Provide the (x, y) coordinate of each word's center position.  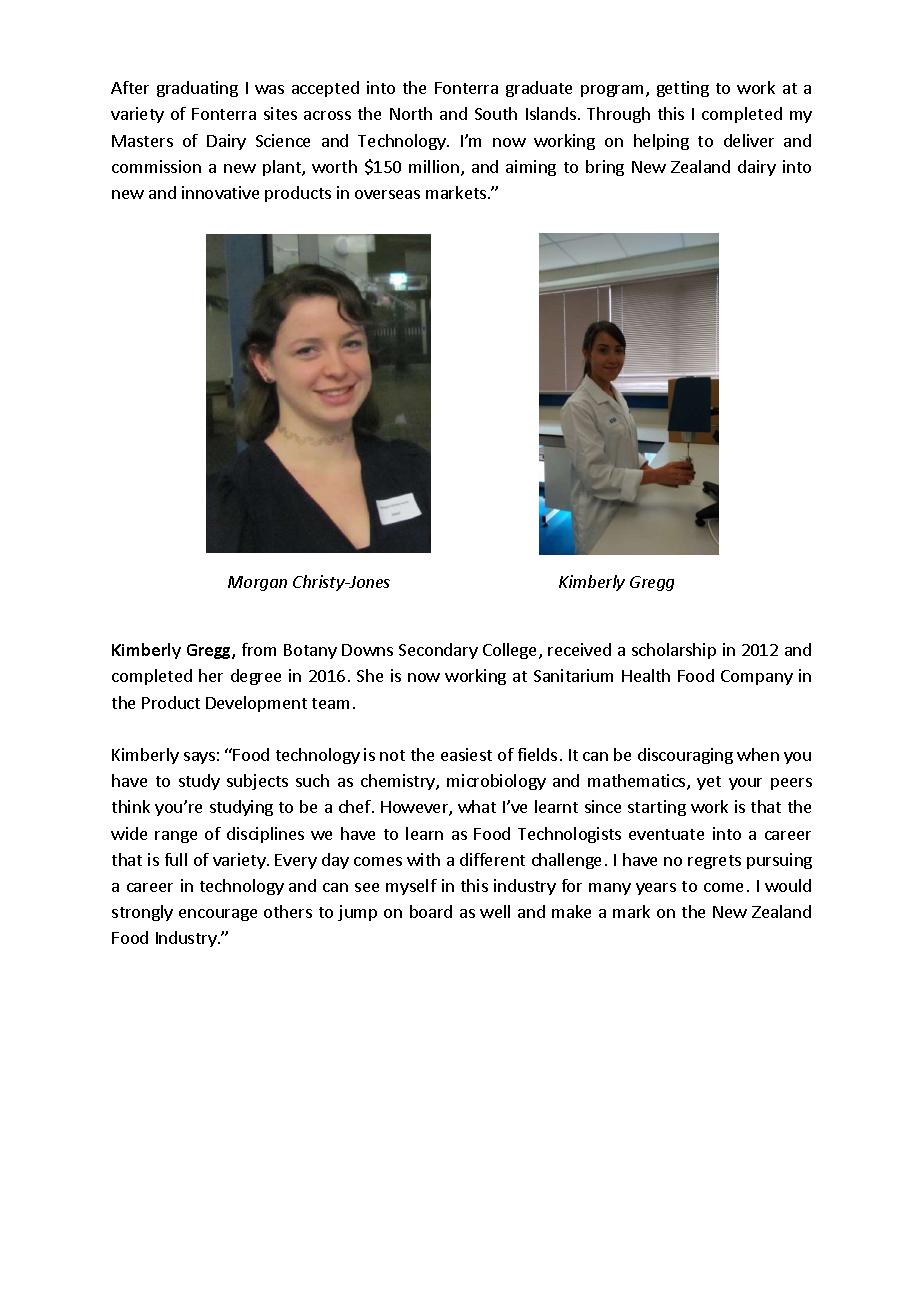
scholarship (674, 651)
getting (683, 89)
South (496, 113)
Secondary (438, 651)
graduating (197, 89)
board (431, 911)
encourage (218, 915)
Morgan (257, 583)
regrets (714, 862)
